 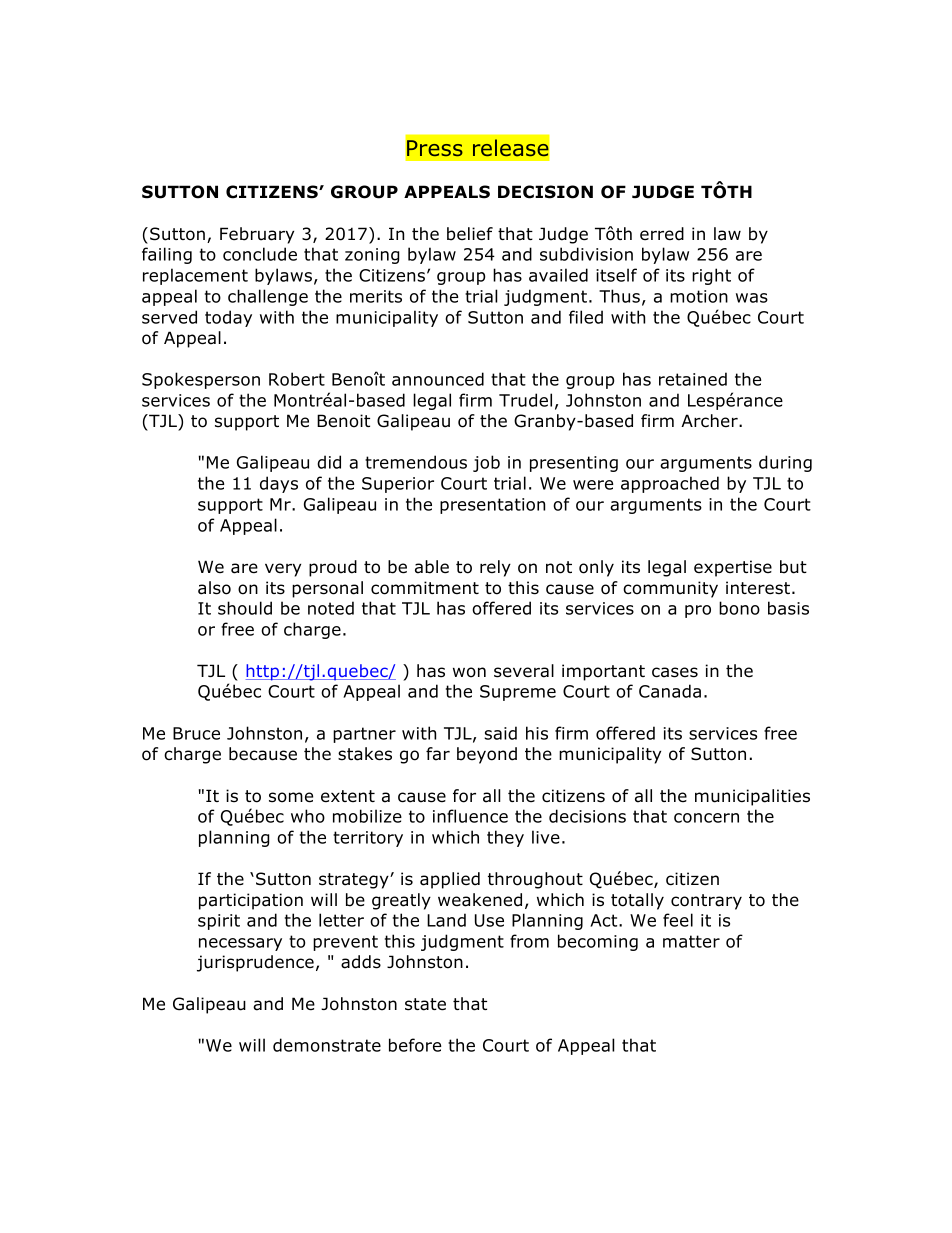 What do you see at coordinates (255, 963) in the page?
I see `jurisprudence` at bounding box center [255, 963].
